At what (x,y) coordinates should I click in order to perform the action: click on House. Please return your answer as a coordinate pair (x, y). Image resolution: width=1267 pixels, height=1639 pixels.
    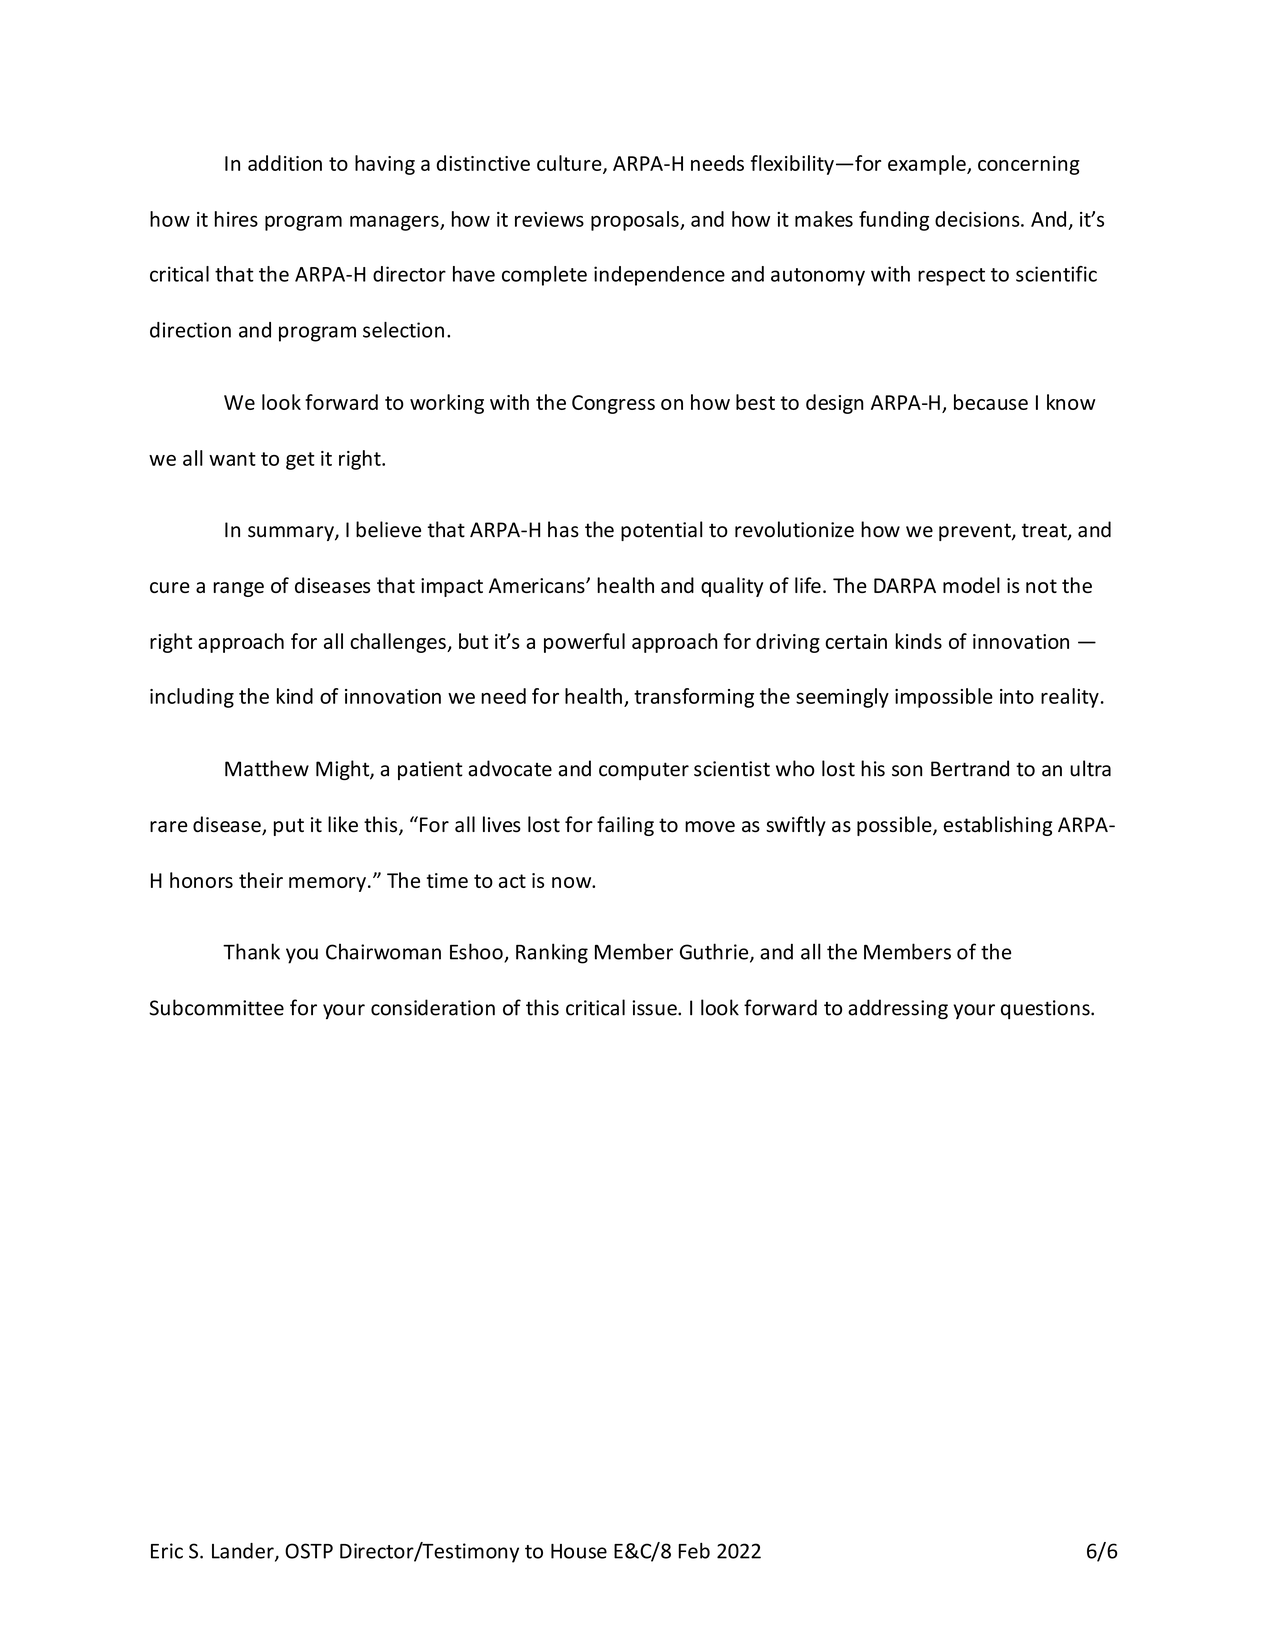
    Looking at the image, I should click on (579, 1551).
